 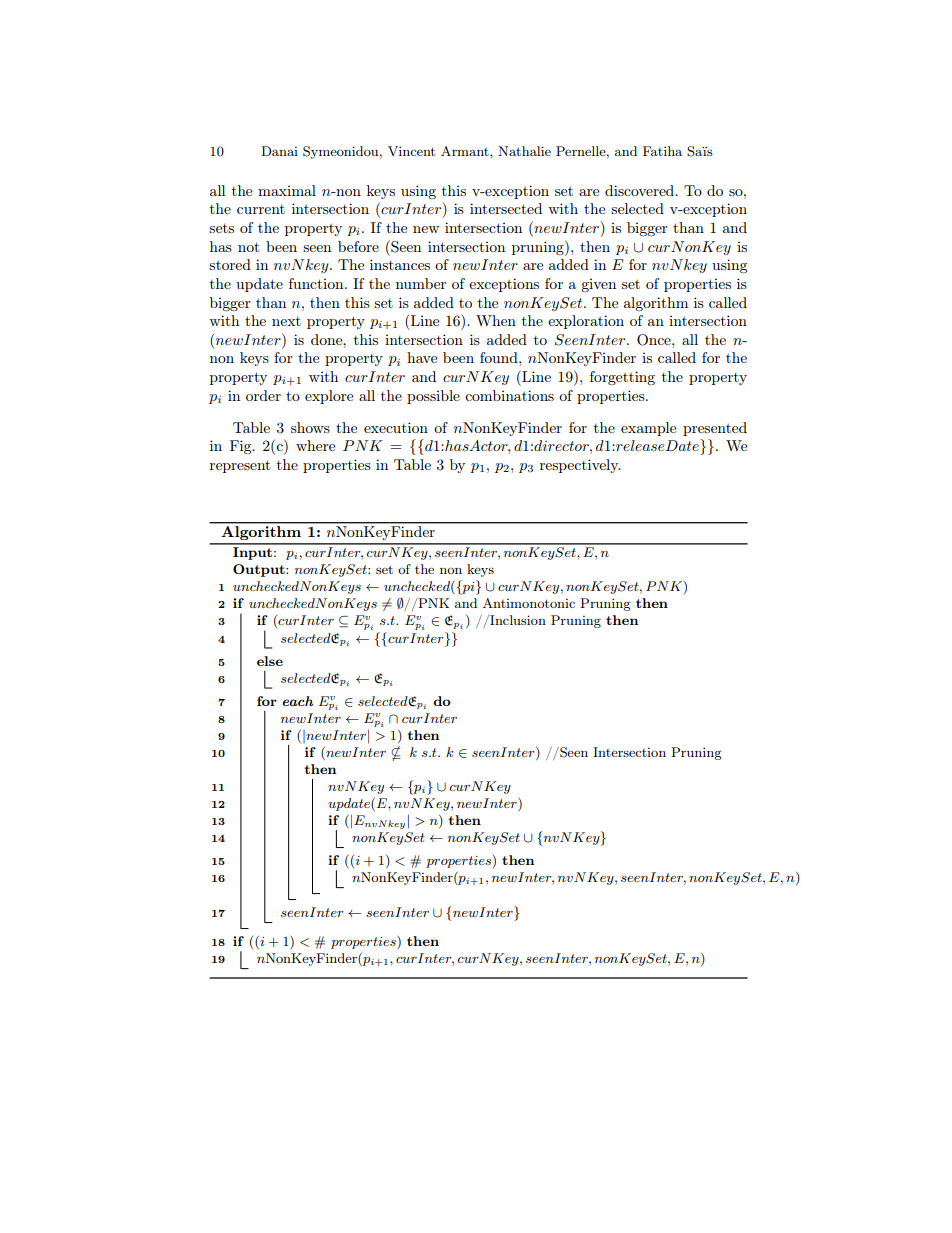 What do you see at coordinates (286, 321) in the screenshot?
I see `next` at bounding box center [286, 321].
